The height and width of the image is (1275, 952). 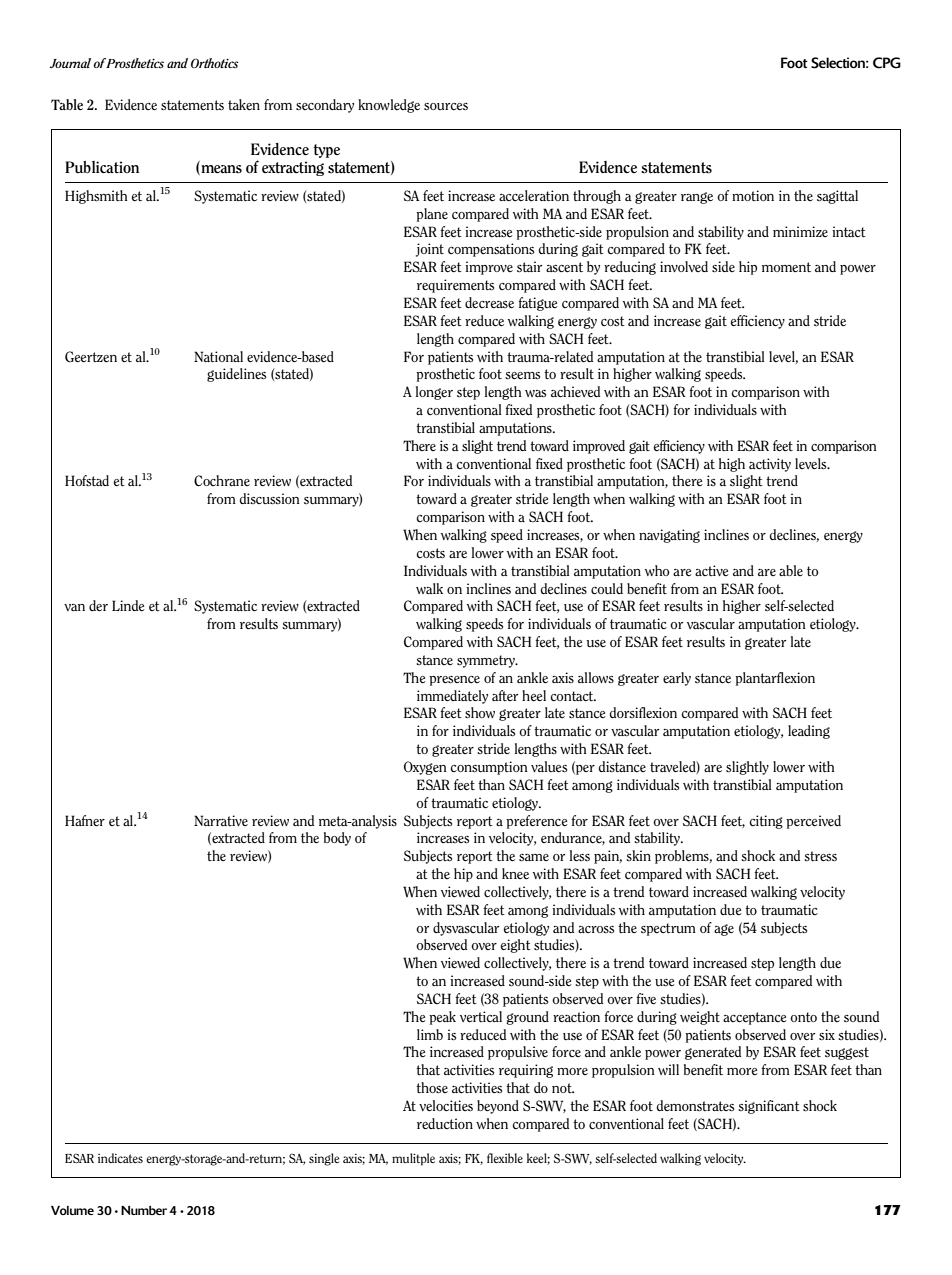 What do you see at coordinates (820, 856) in the image?
I see `stress` at bounding box center [820, 856].
